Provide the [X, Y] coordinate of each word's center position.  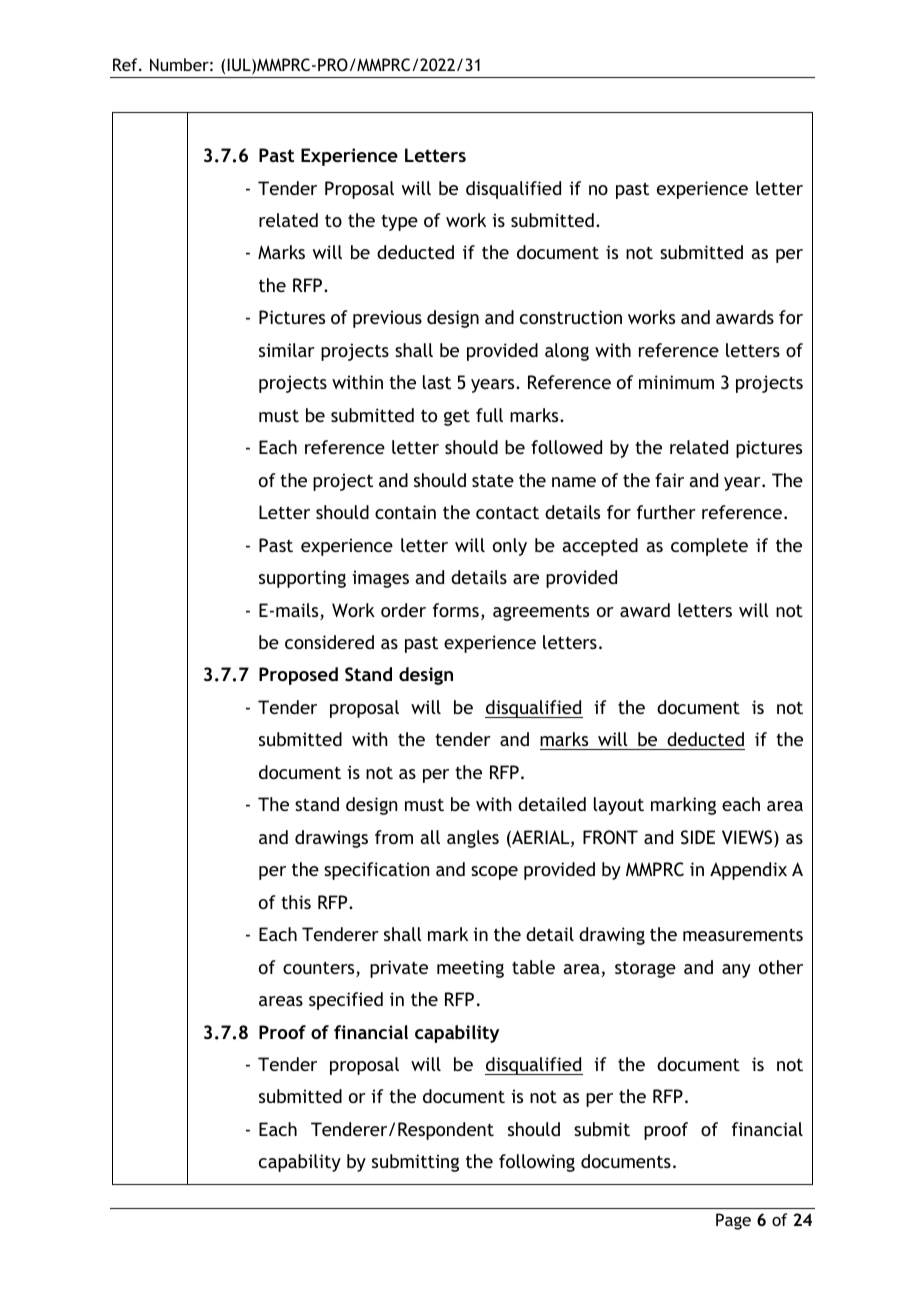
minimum [676, 382]
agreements [541, 613]
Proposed [298, 676]
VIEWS [748, 838]
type [399, 223]
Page [733, 1221]
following [537, 1163]
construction [571, 317]
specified [346, 1001]
